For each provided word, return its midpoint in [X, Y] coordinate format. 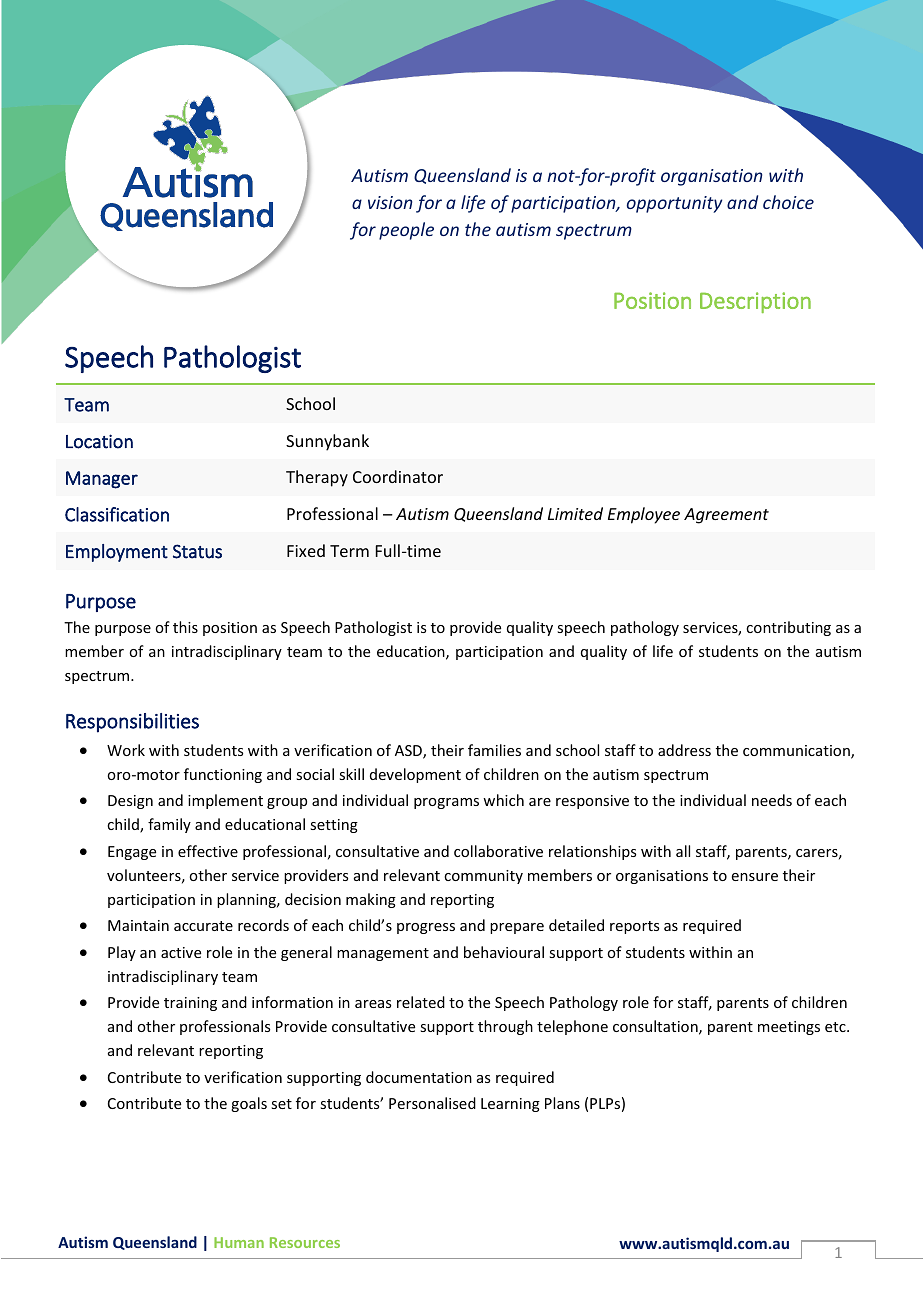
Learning [510, 1105]
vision [390, 202]
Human [239, 1242]
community [483, 877]
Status [197, 551]
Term [349, 551]
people [406, 231]
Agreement [726, 516]
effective [208, 851]
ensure [755, 877]
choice [788, 202]
